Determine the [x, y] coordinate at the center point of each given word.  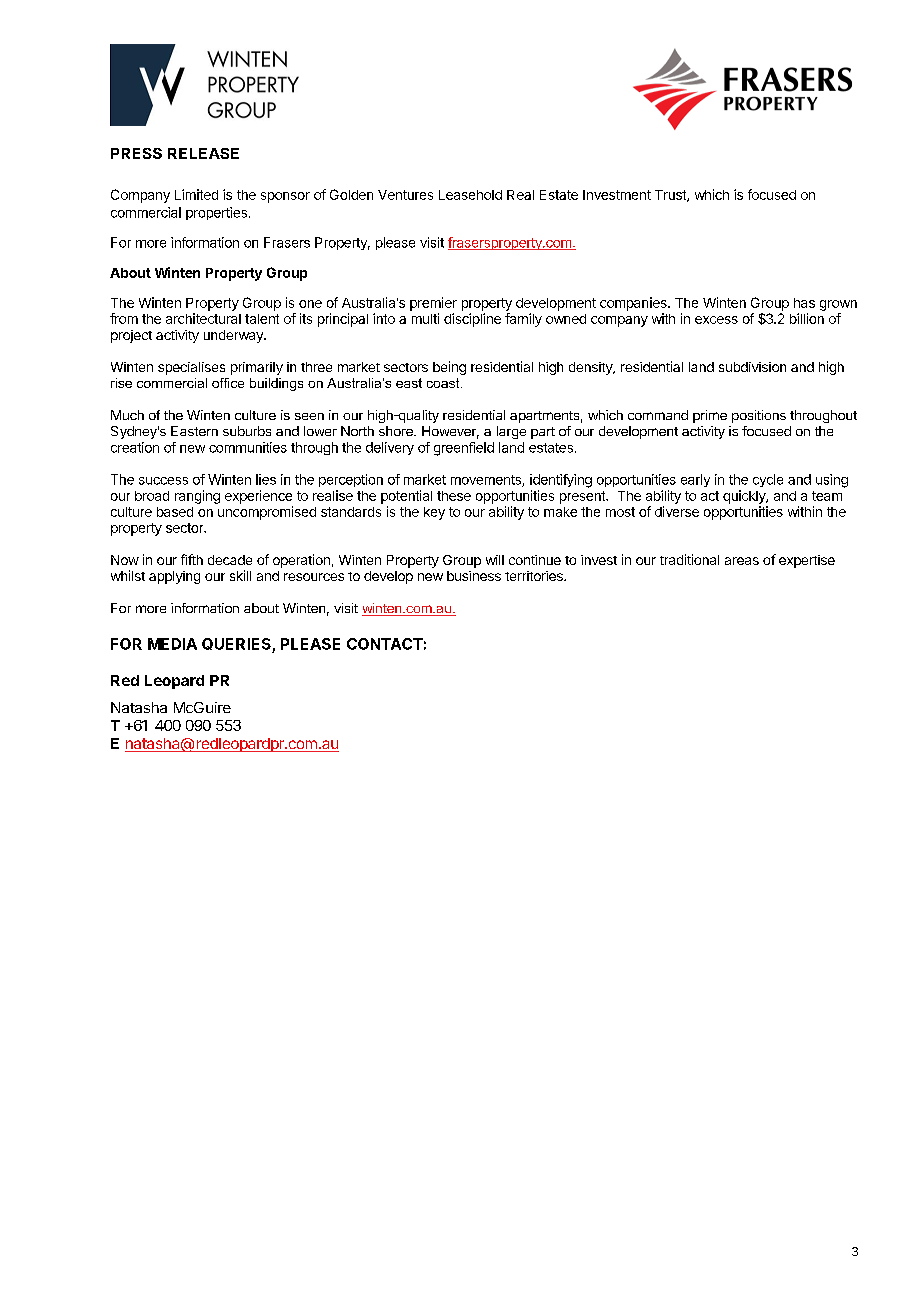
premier [433, 304]
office [228, 383]
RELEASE [203, 153]
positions [759, 416]
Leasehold [470, 195]
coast [444, 383]
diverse [677, 511]
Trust [671, 196]
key [434, 513]
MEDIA [172, 644]
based [175, 512]
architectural [203, 318]
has [804, 303]
